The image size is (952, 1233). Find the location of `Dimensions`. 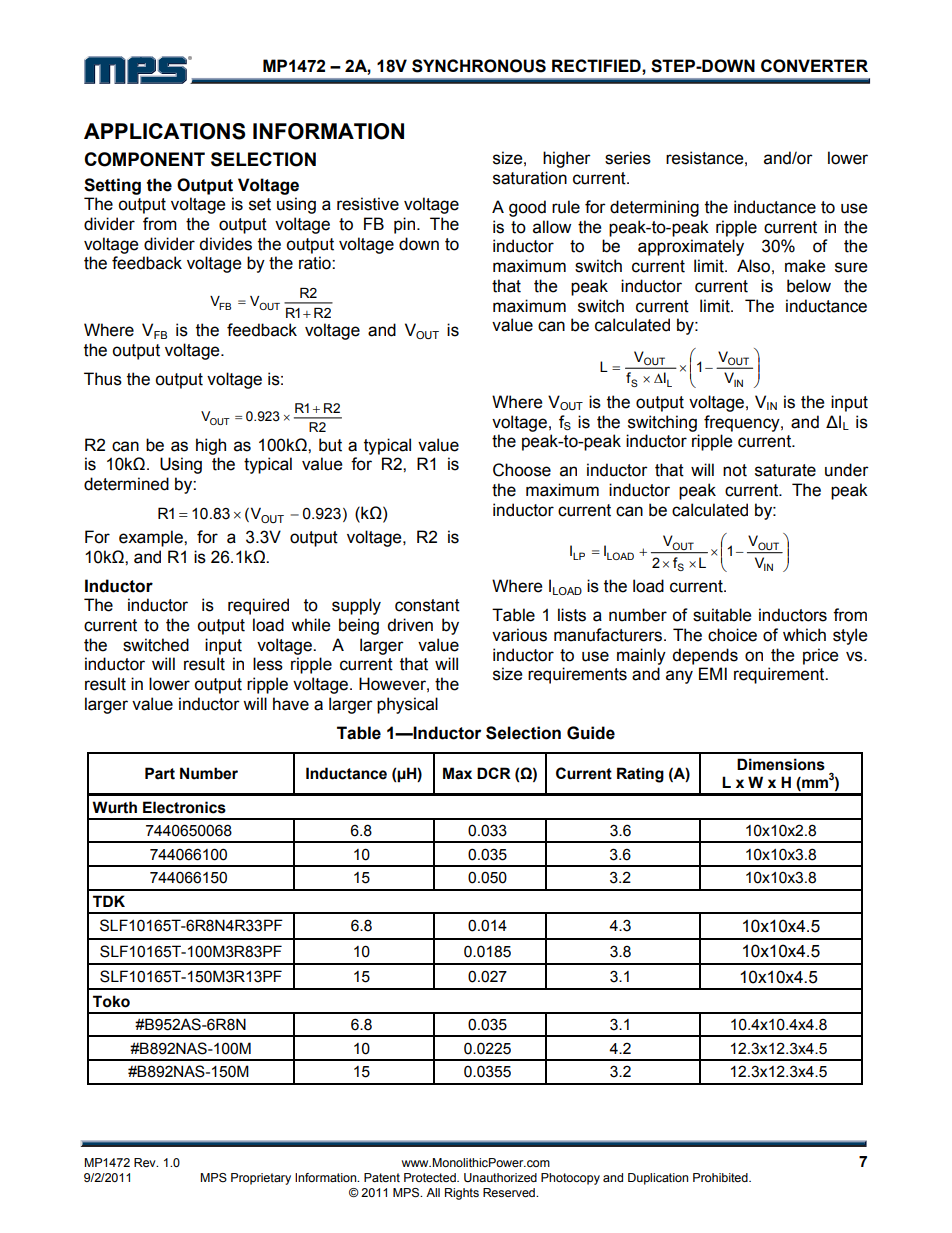

Dimensions is located at coordinates (781, 764).
